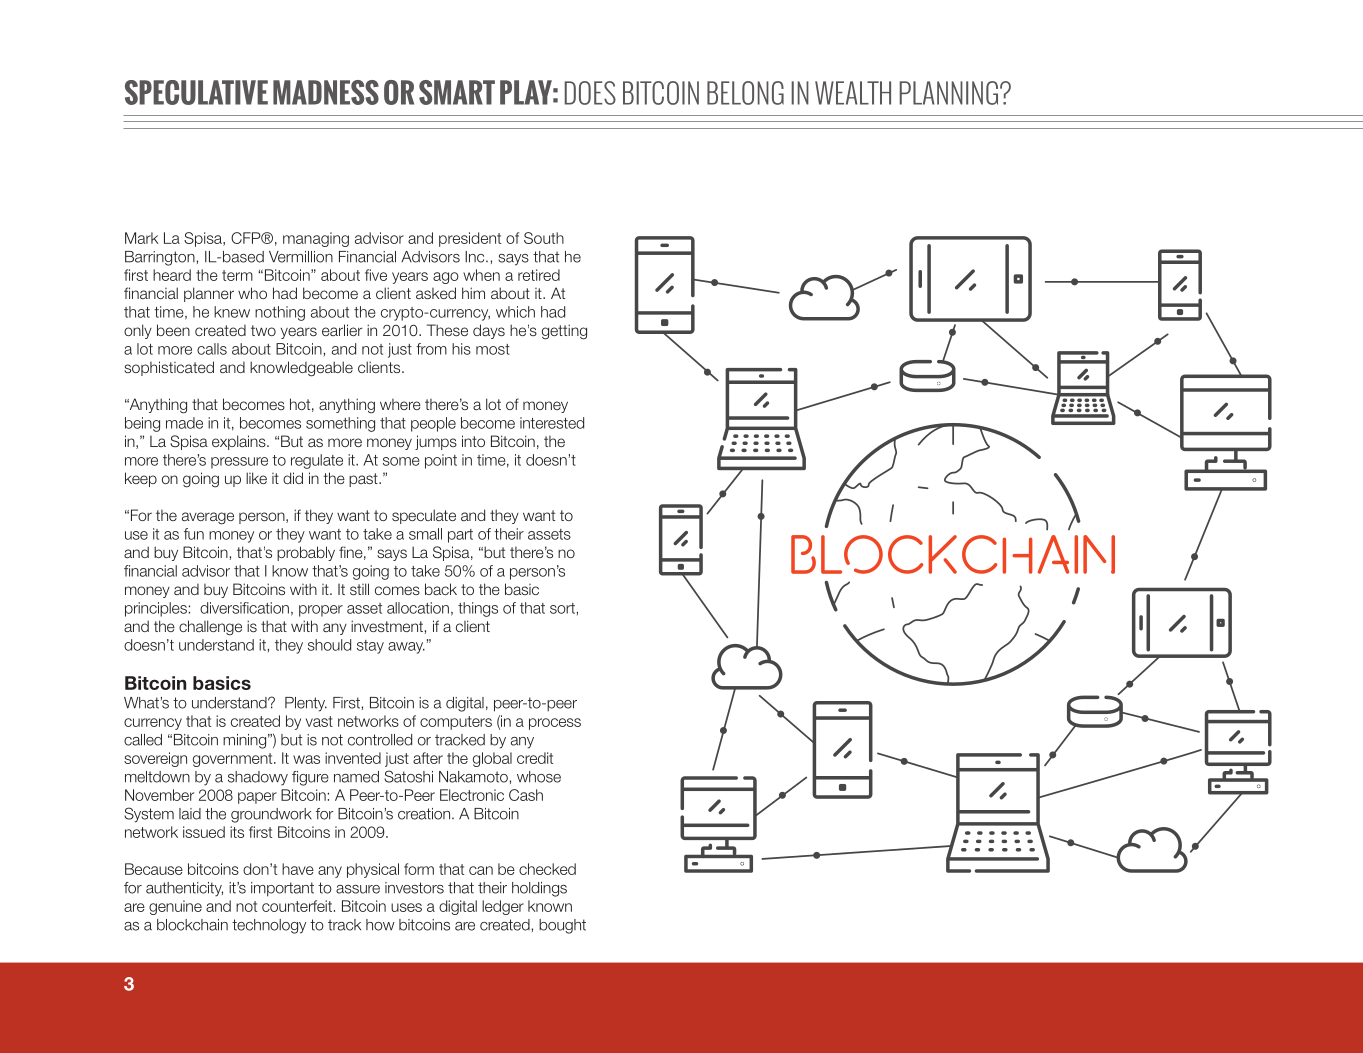  What do you see at coordinates (503, 907) in the screenshot?
I see `ledger` at bounding box center [503, 907].
